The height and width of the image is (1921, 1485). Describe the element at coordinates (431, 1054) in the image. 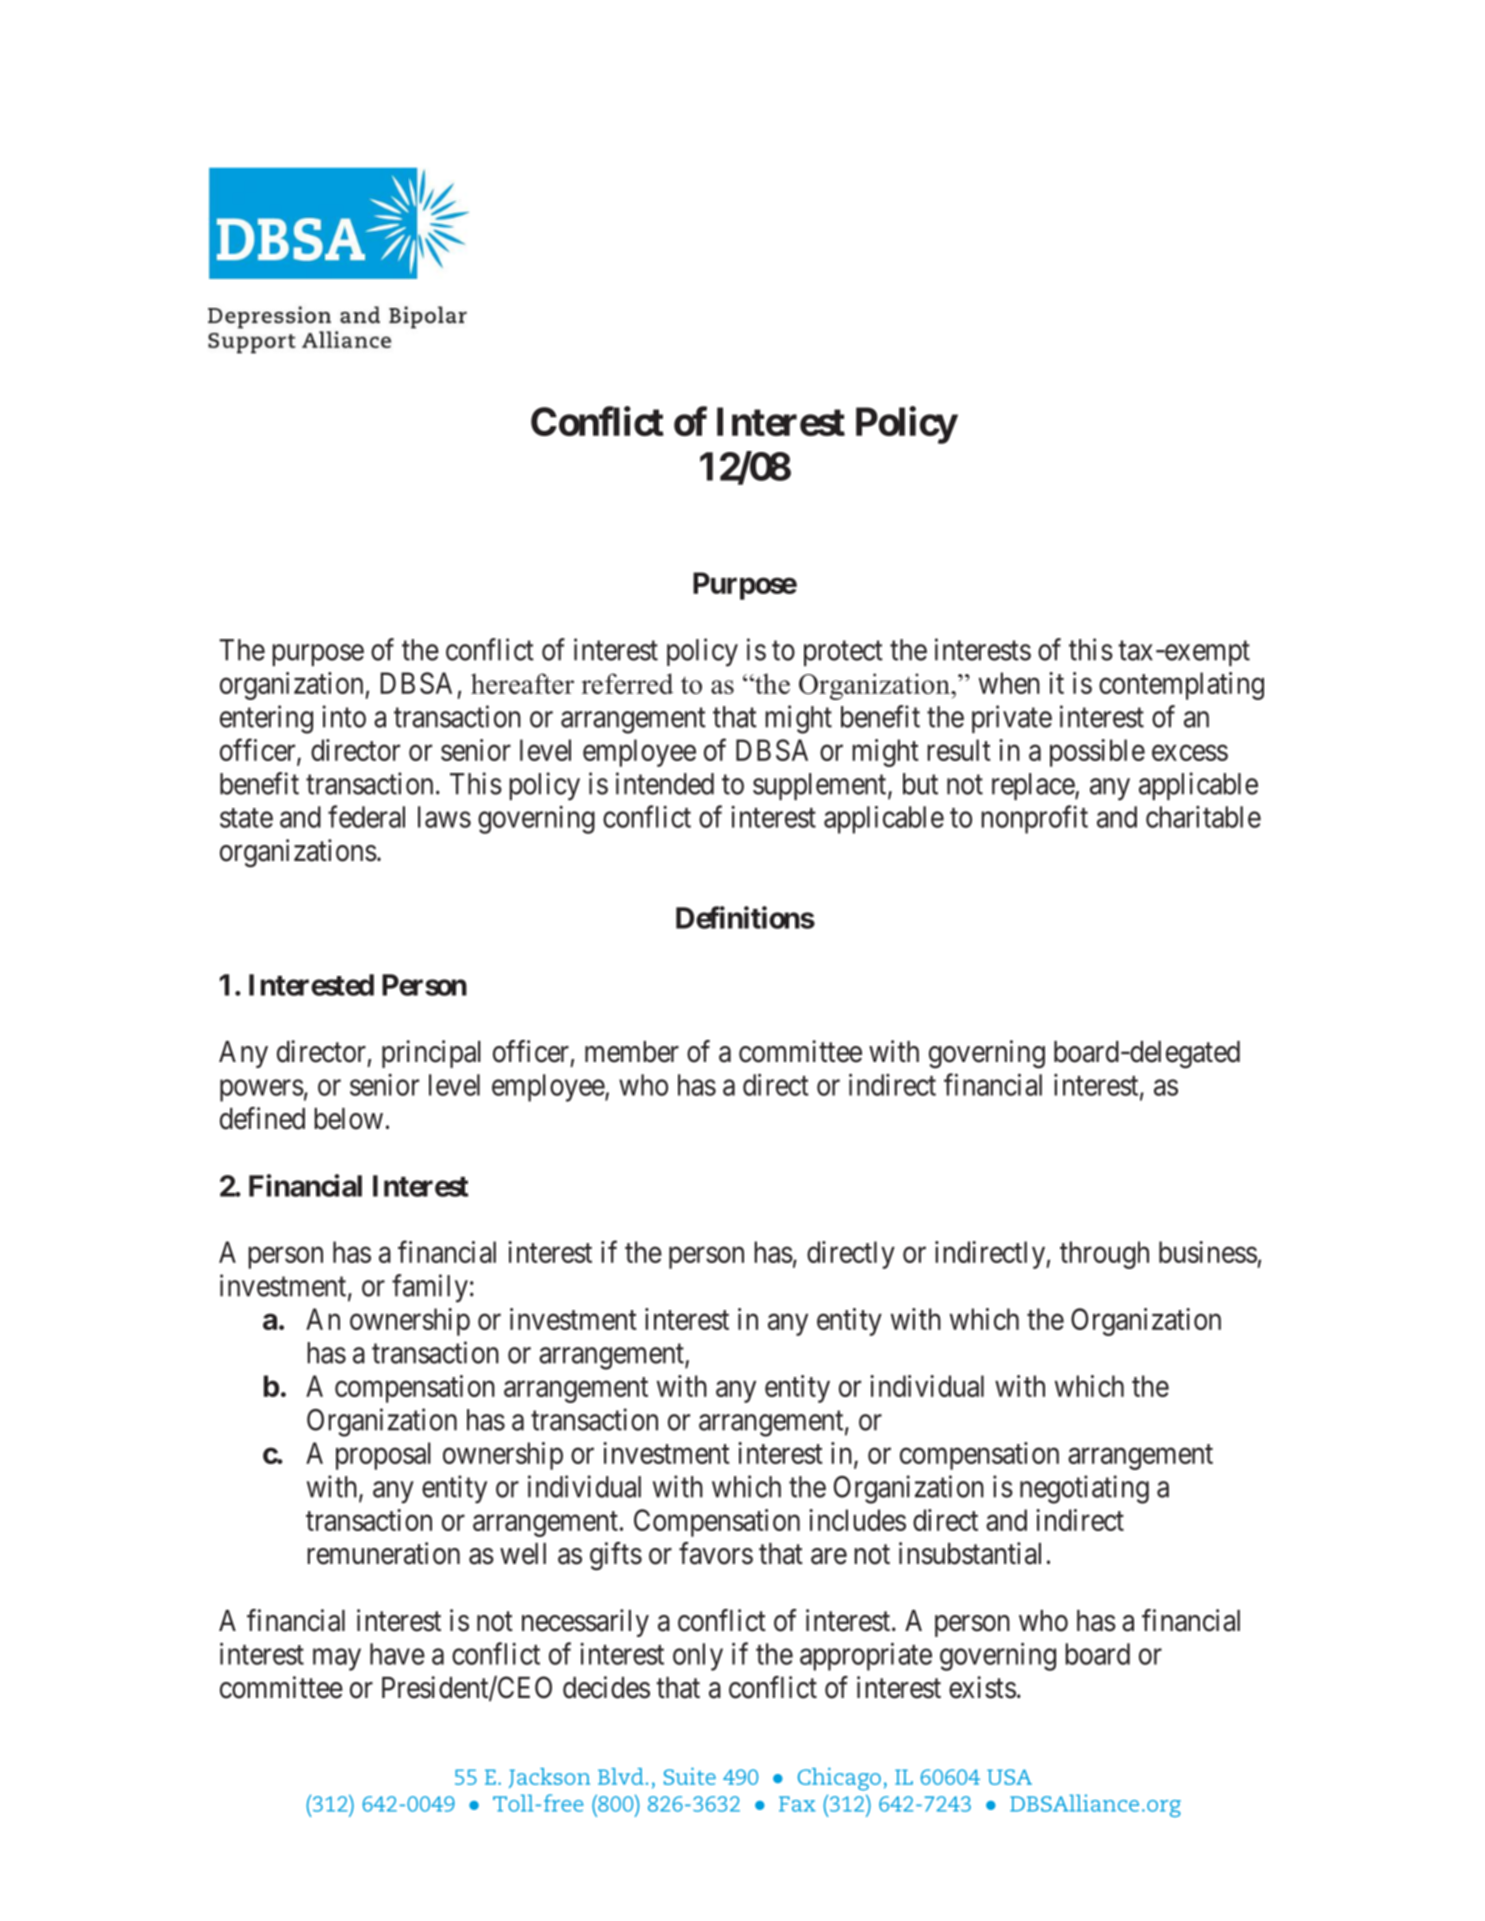

I see `principal` at that location.
